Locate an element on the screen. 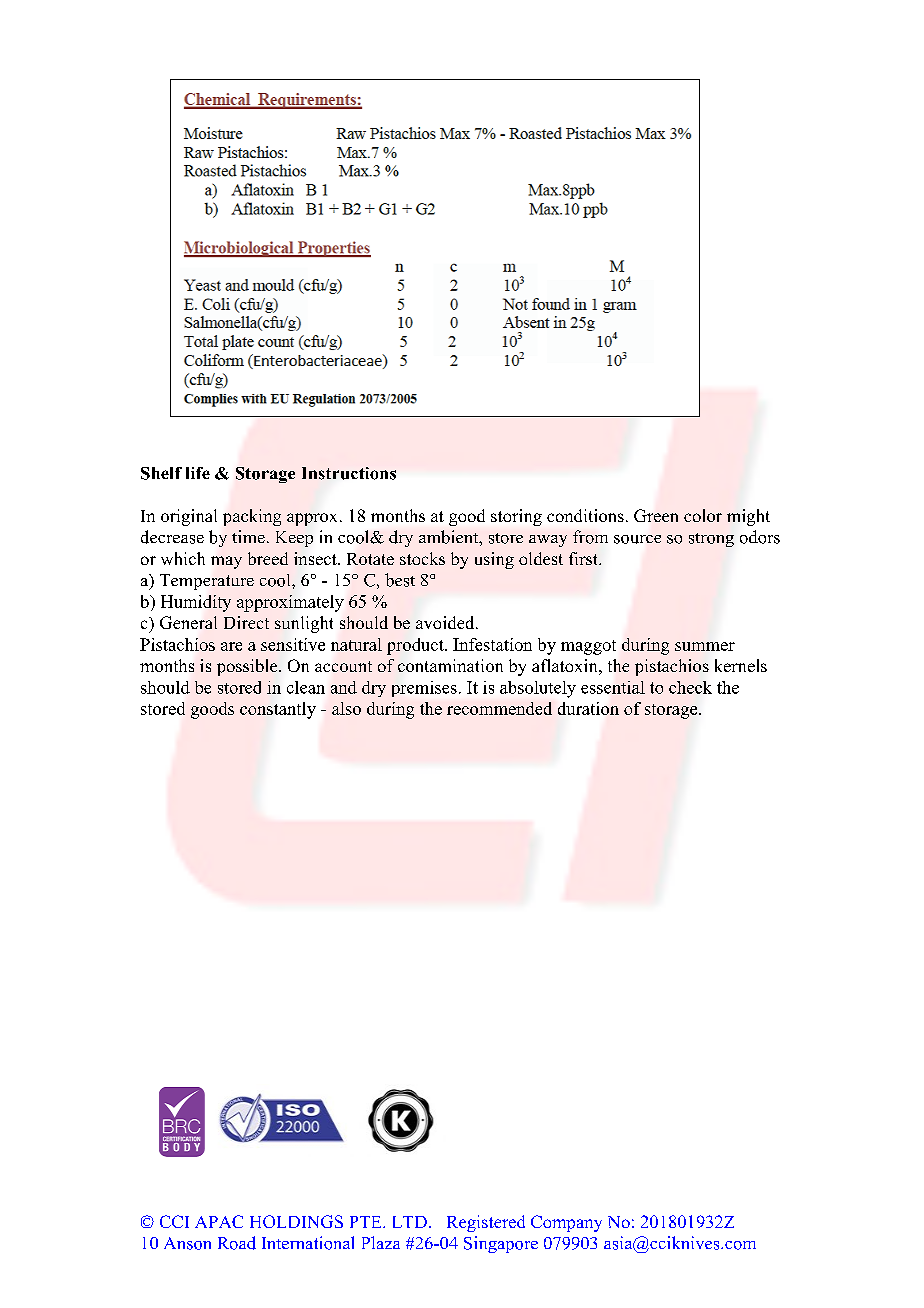 The image size is (924, 1308). contamination is located at coordinates (450, 665).
